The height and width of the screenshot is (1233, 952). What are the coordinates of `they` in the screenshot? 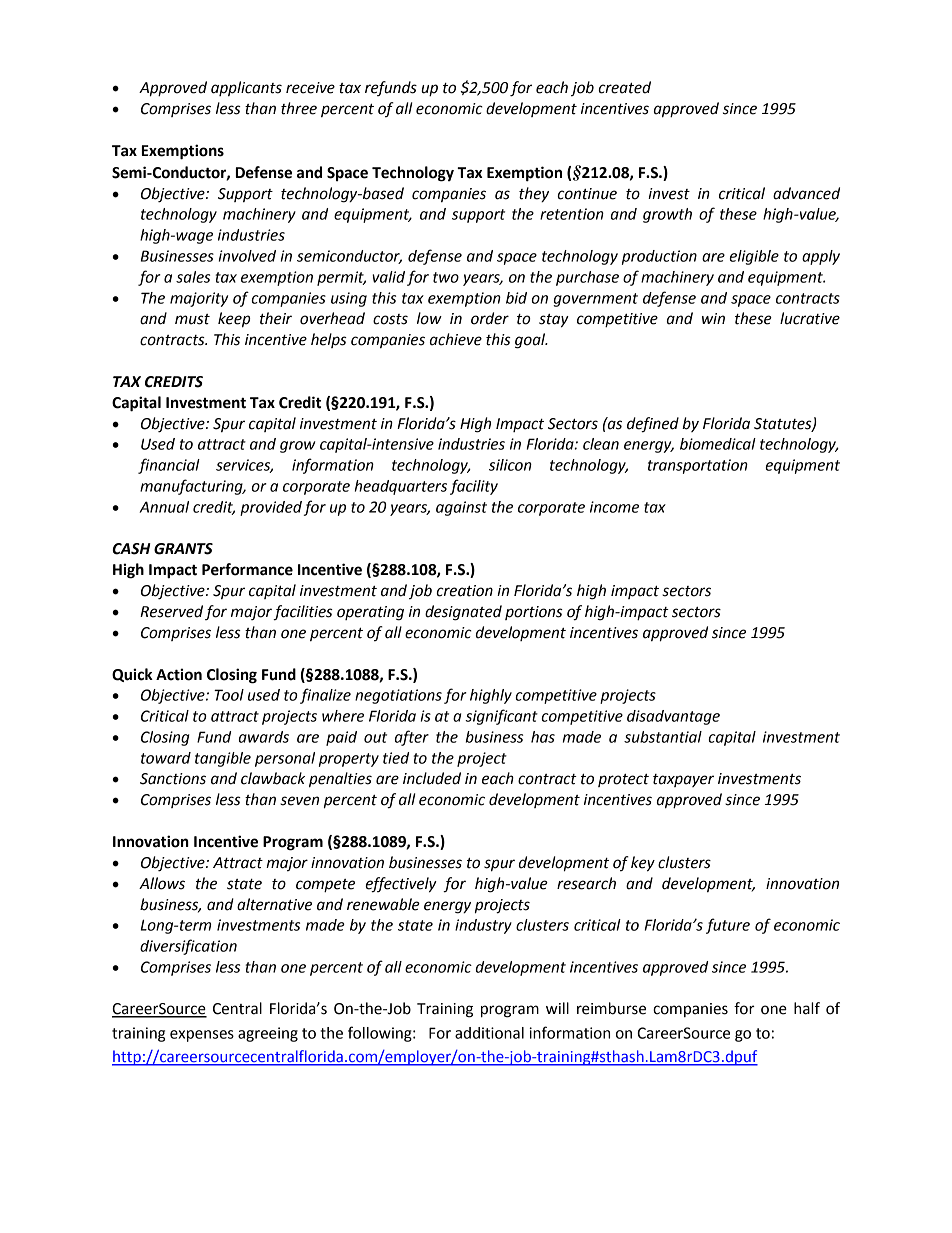 It's located at (534, 195).
